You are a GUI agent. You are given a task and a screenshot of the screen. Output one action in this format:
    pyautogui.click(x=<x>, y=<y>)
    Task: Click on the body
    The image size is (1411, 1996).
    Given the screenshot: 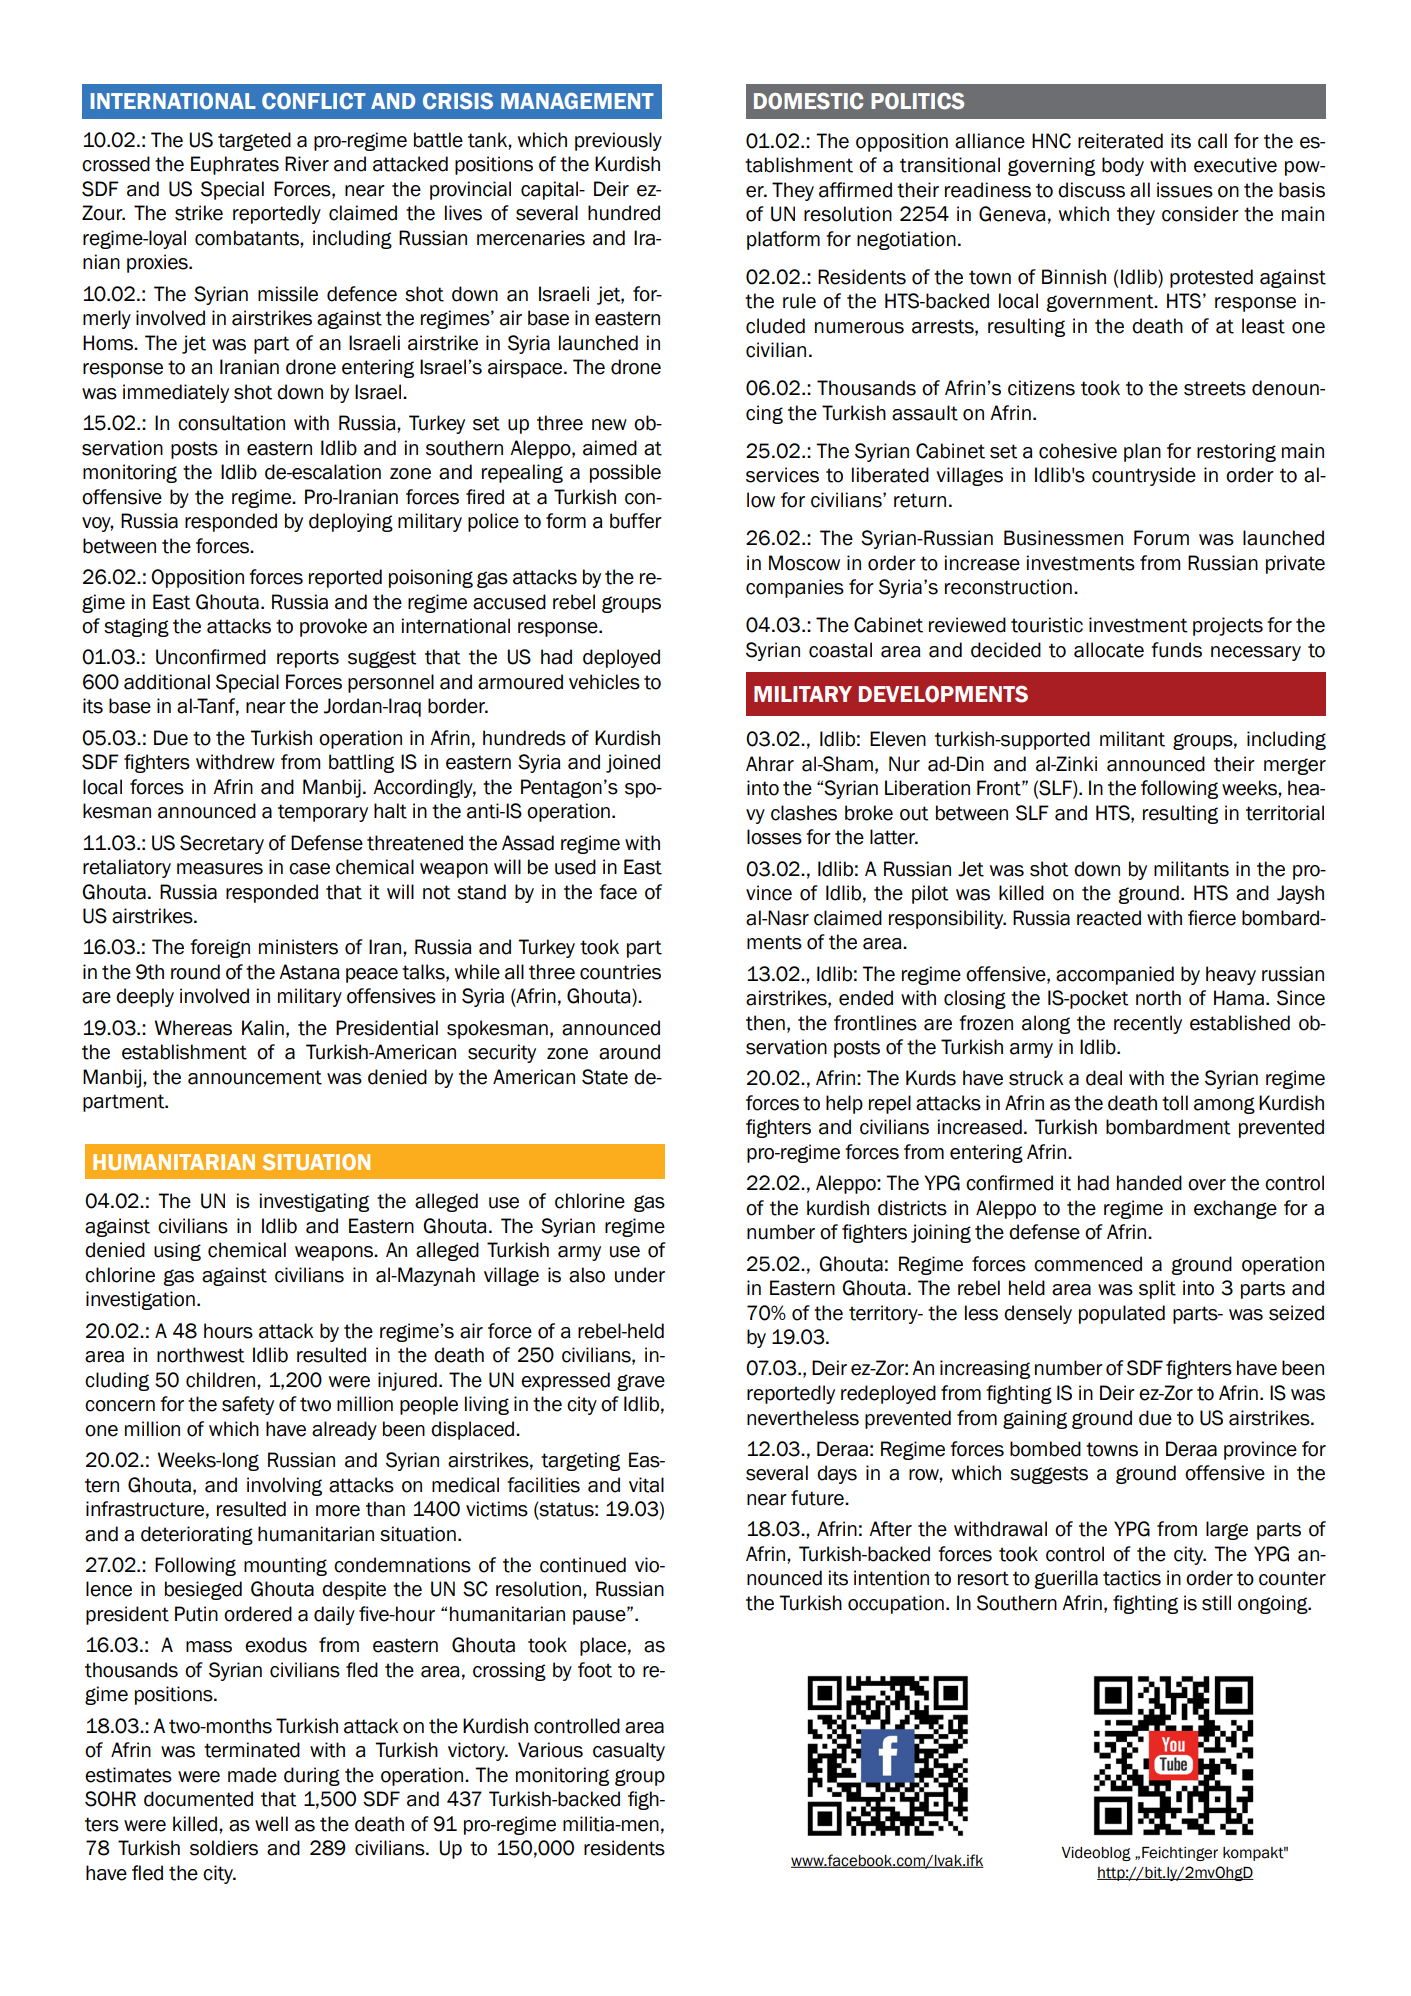 What is the action you would take?
    pyautogui.click(x=1123, y=166)
